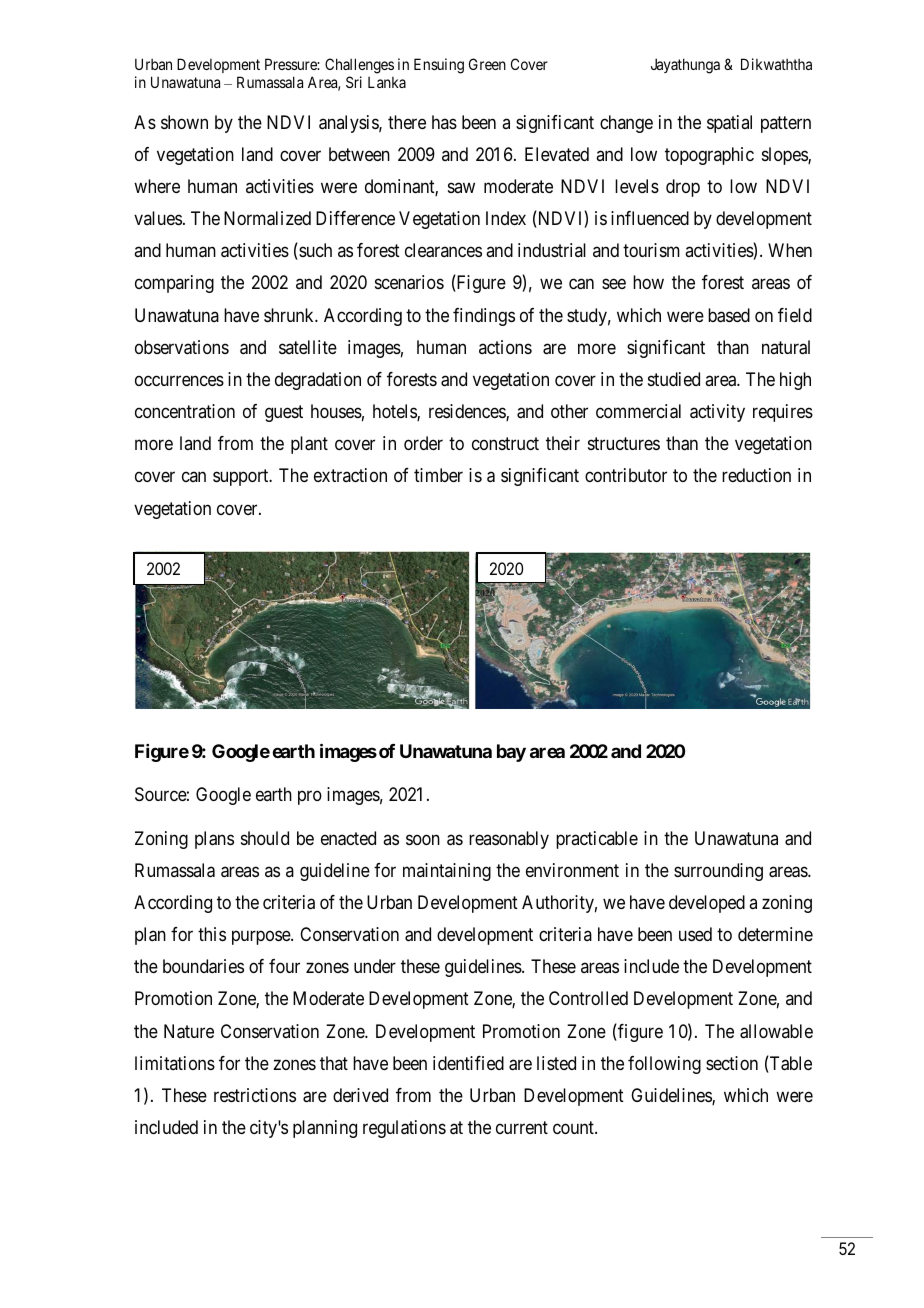  What do you see at coordinates (718, 872) in the page?
I see `surrounding` at bounding box center [718, 872].
